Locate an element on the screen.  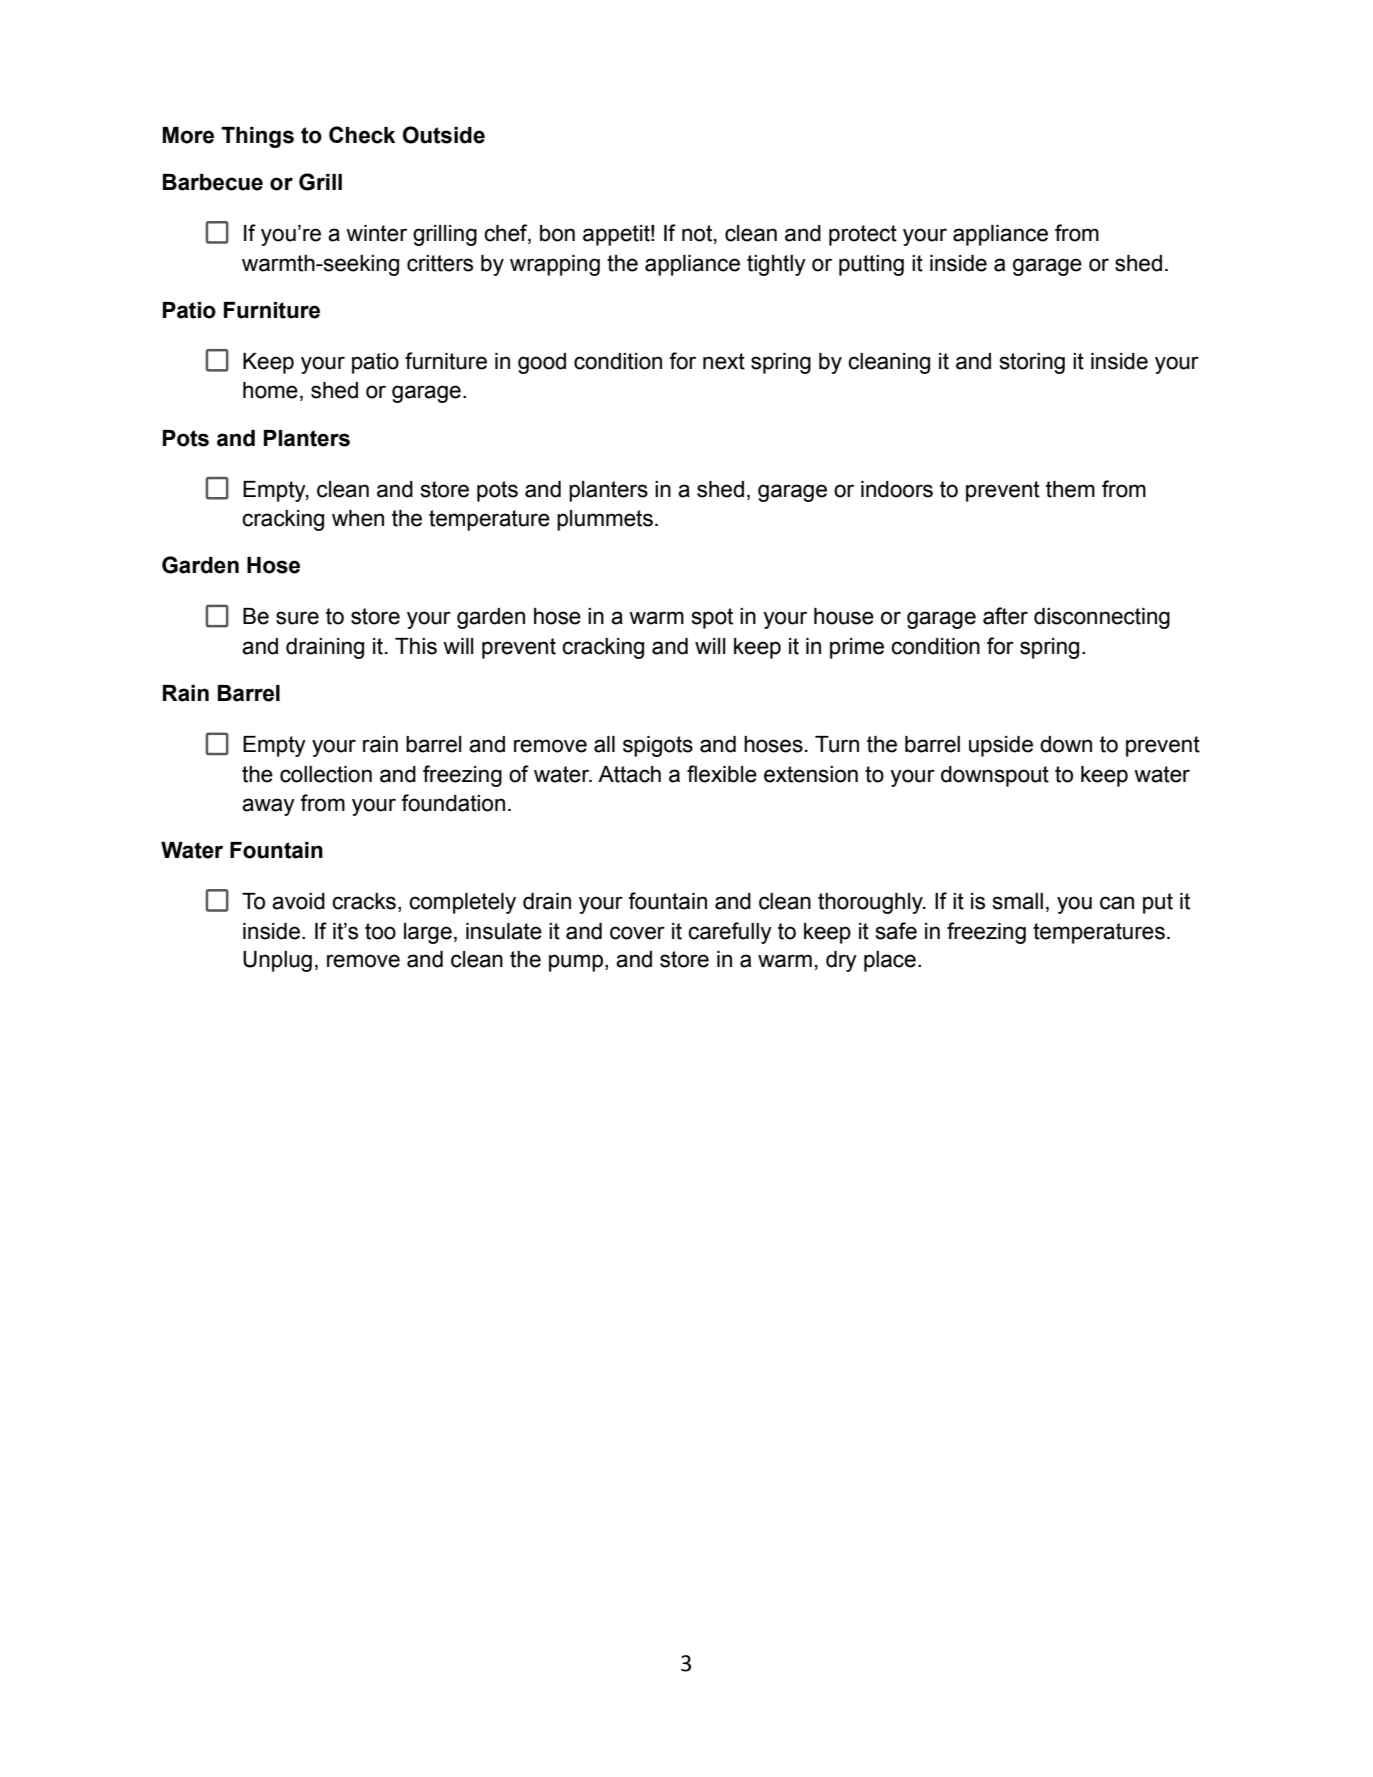
home is located at coordinates (270, 390).
